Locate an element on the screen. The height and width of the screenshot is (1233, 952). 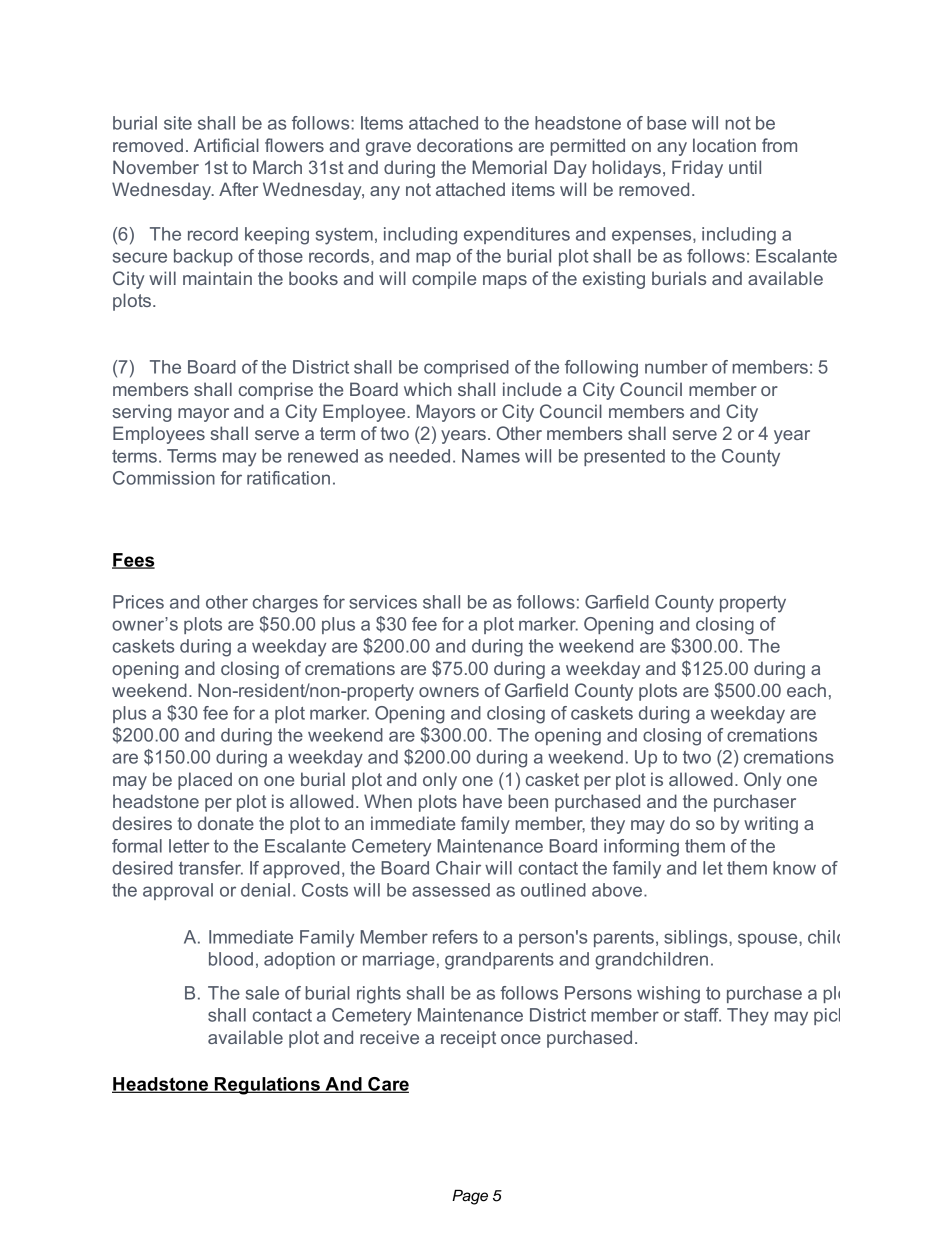
location is located at coordinates (724, 145).
